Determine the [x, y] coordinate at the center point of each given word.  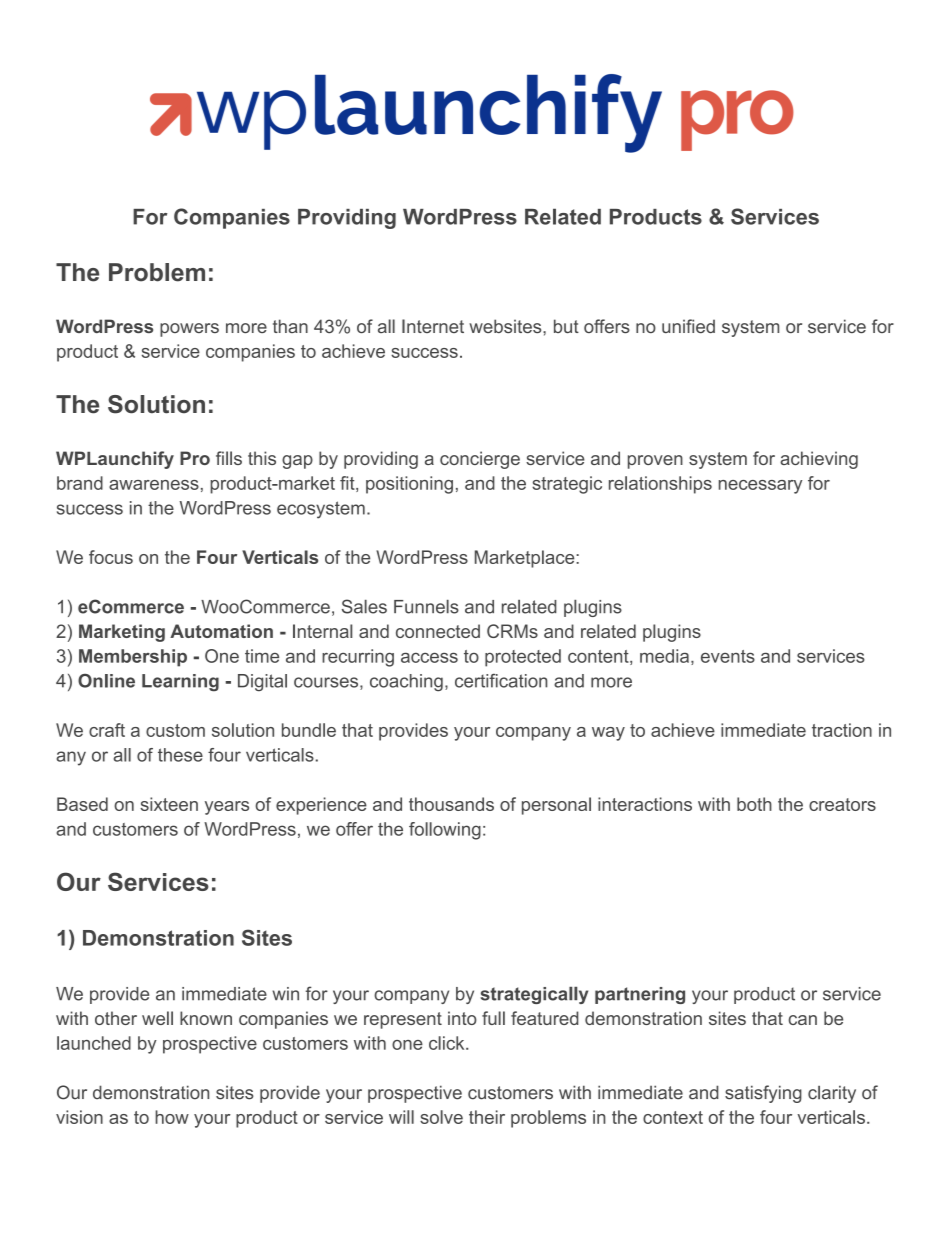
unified [688, 326]
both [754, 804]
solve [441, 1117]
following [445, 831]
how [172, 1117]
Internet [433, 326]
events [728, 656]
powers [189, 330]
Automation [221, 631]
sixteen [169, 804]
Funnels [426, 607]
